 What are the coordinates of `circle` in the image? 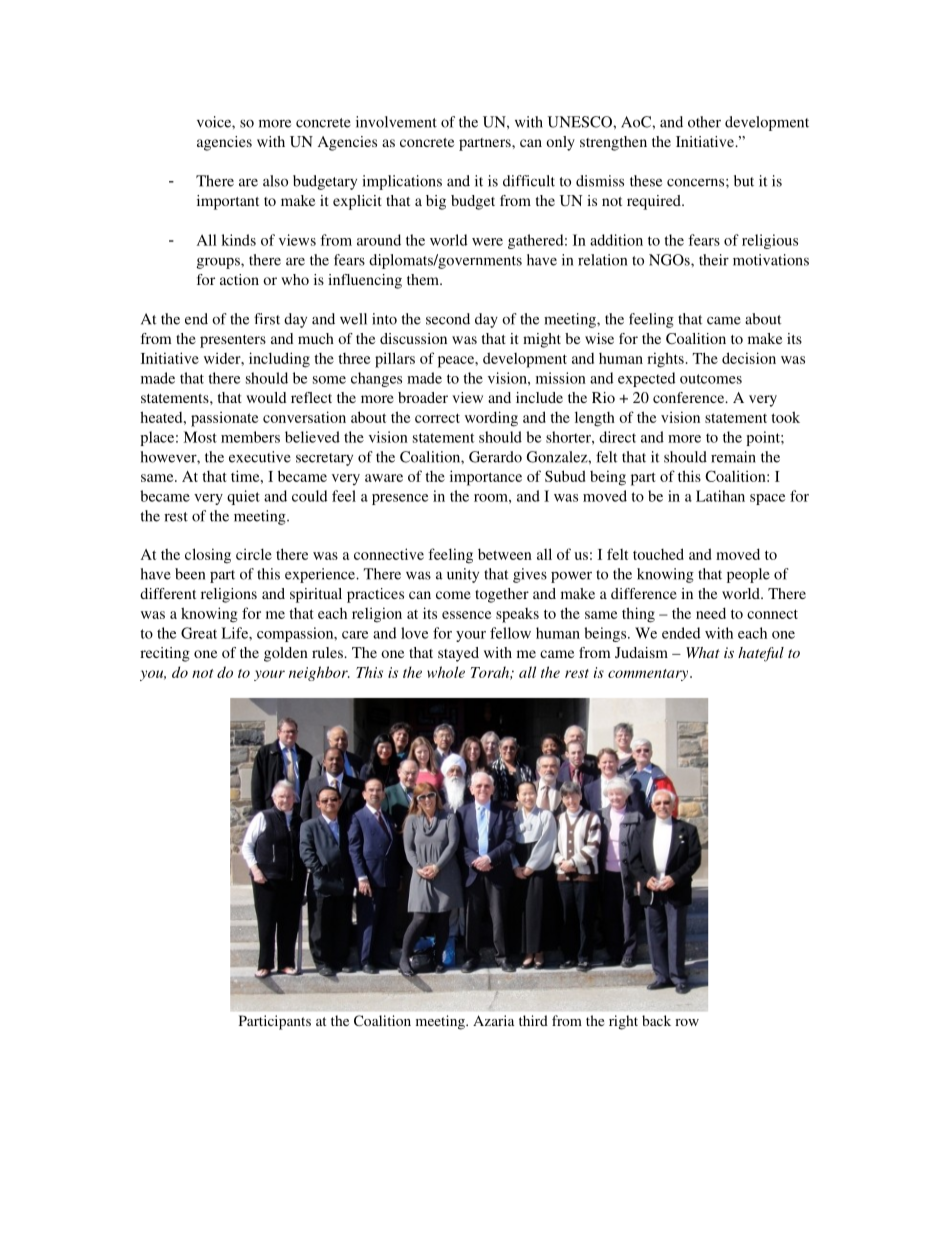 It's located at (254, 554).
